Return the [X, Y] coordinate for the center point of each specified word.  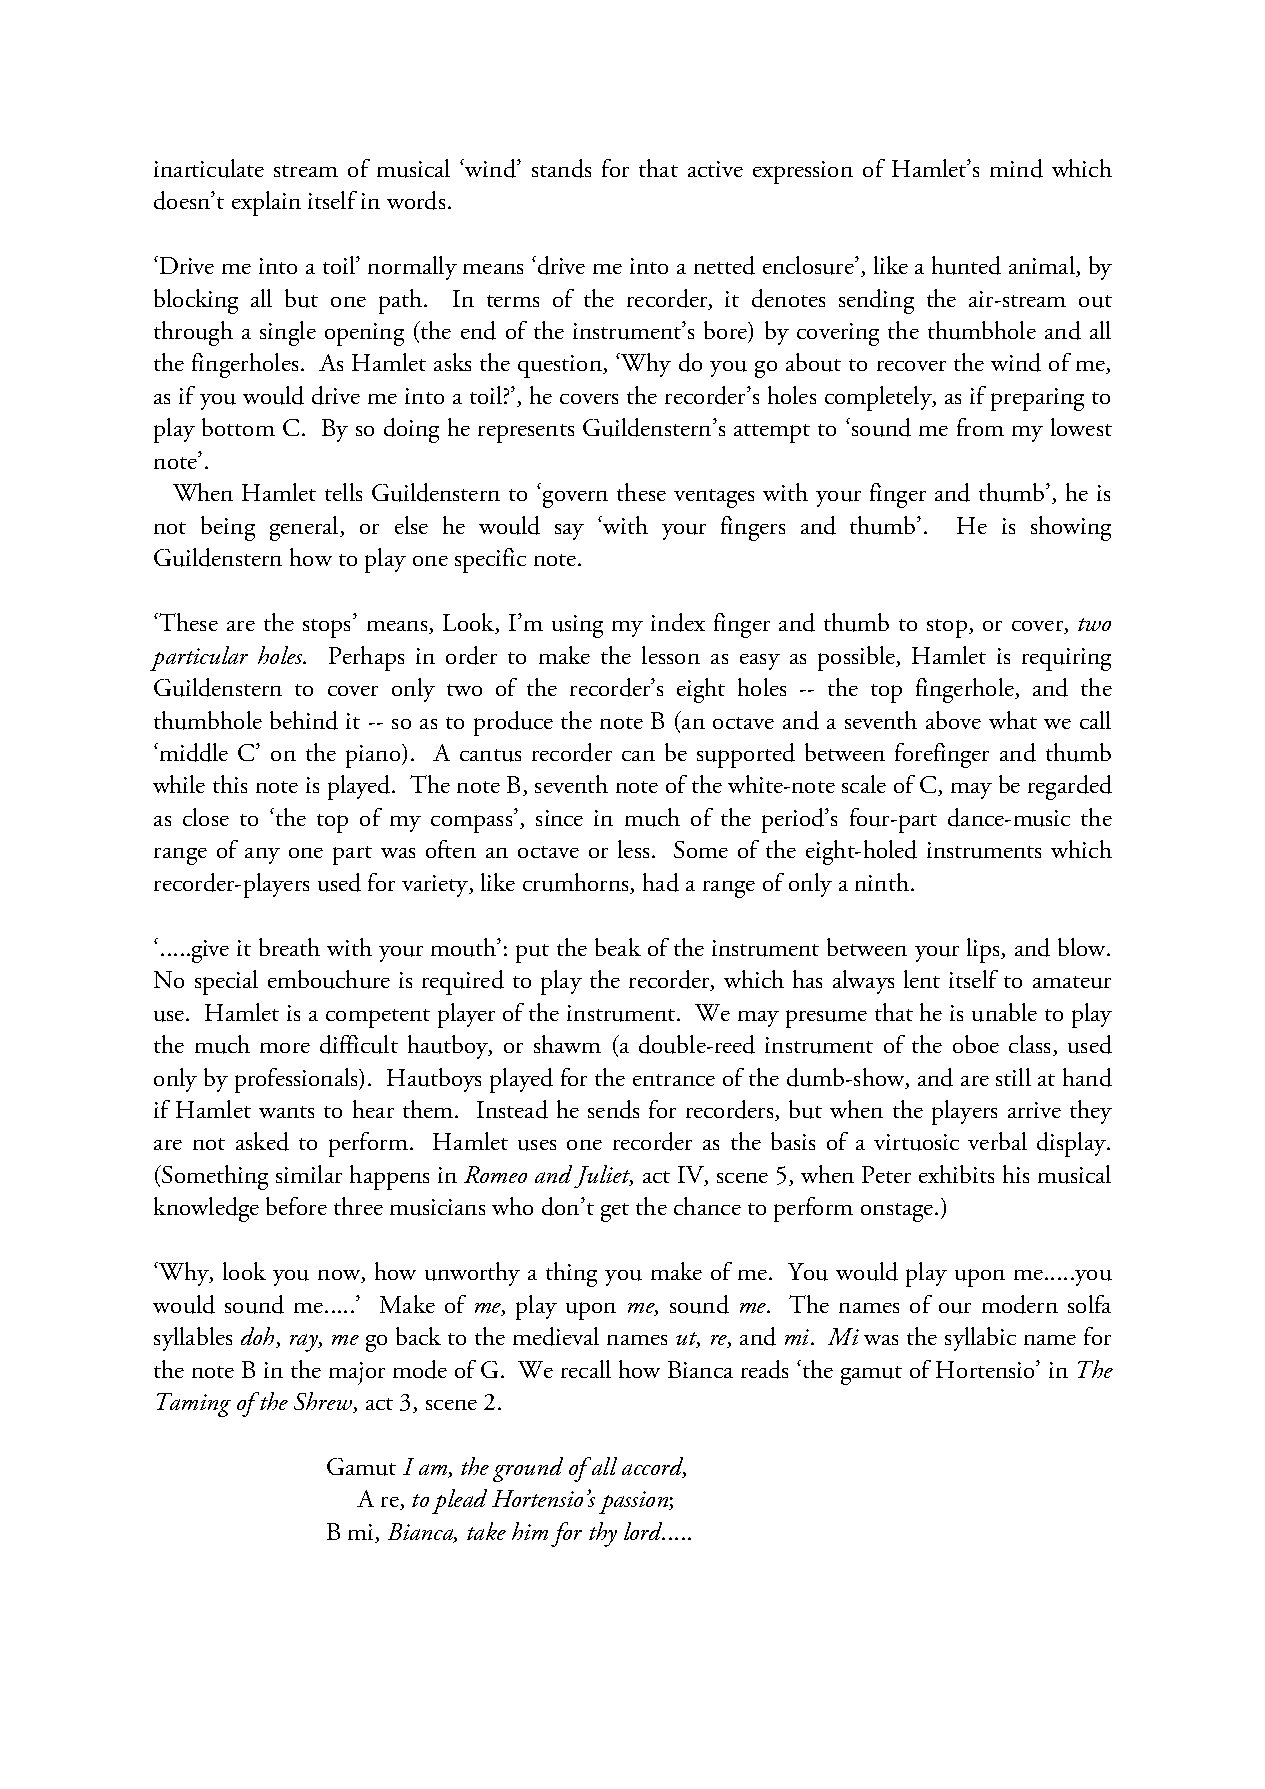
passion [634, 1502]
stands [561, 168]
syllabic [980, 1339]
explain [266, 203]
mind [1016, 168]
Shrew [324, 1402]
